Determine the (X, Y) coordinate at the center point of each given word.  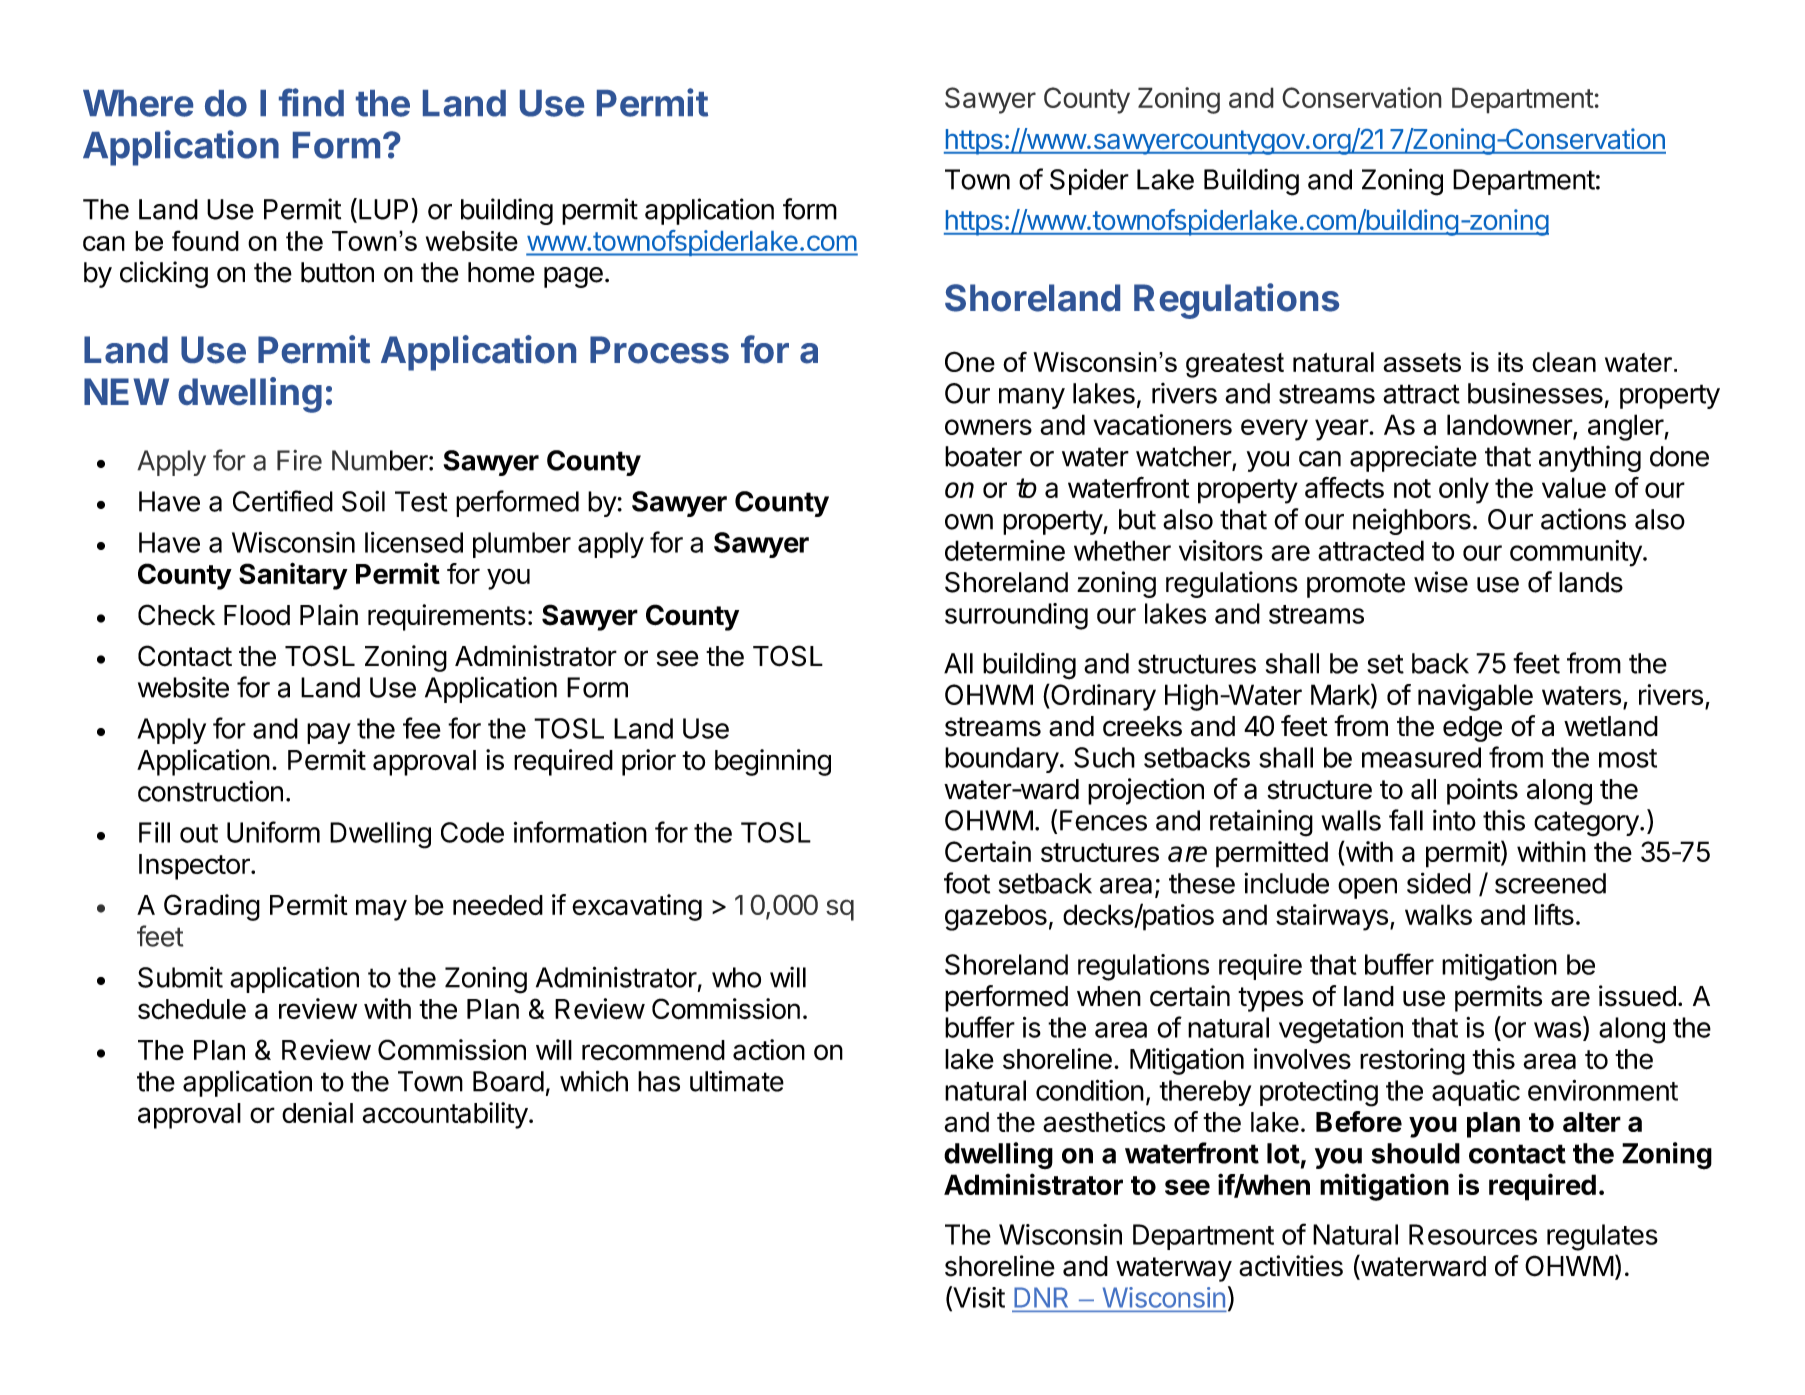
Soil (363, 501)
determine (1005, 550)
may (381, 910)
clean (1564, 362)
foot (967, 883)
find (311, 102)
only (1464, 490)
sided (1439, 883)
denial (317, 1113)
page (573, 277)
